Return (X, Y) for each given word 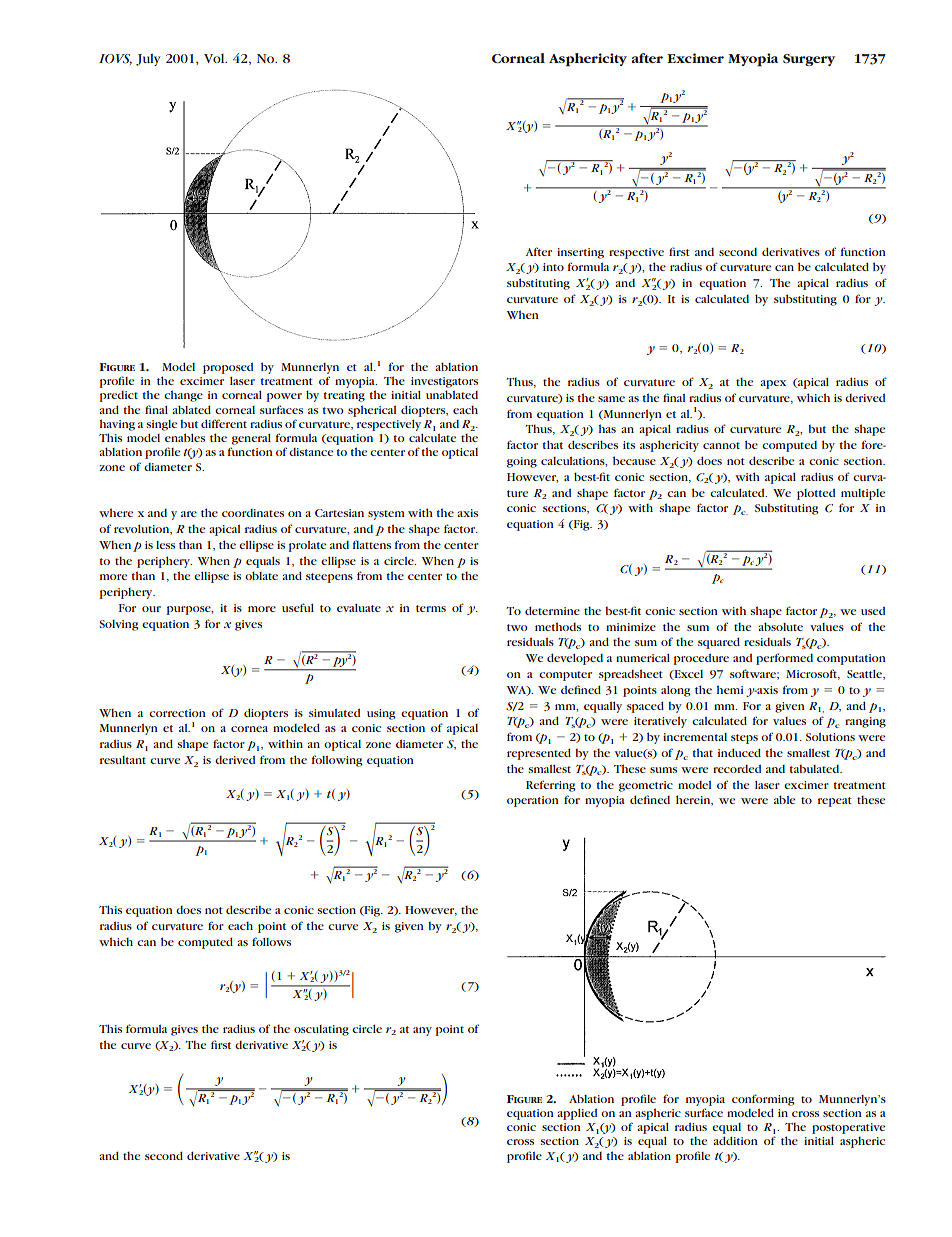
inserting (580, 253)
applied (577, 1114)
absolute (780, 626)
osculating (321, 1030)
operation (533, 801)
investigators (444, 382)
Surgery (809, 60)
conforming (763, 1100)
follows (271, 941)
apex (773, 384)
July (148, 60)
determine (552, 610)
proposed (228, 368)
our (151, 609)
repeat (835, 802)
